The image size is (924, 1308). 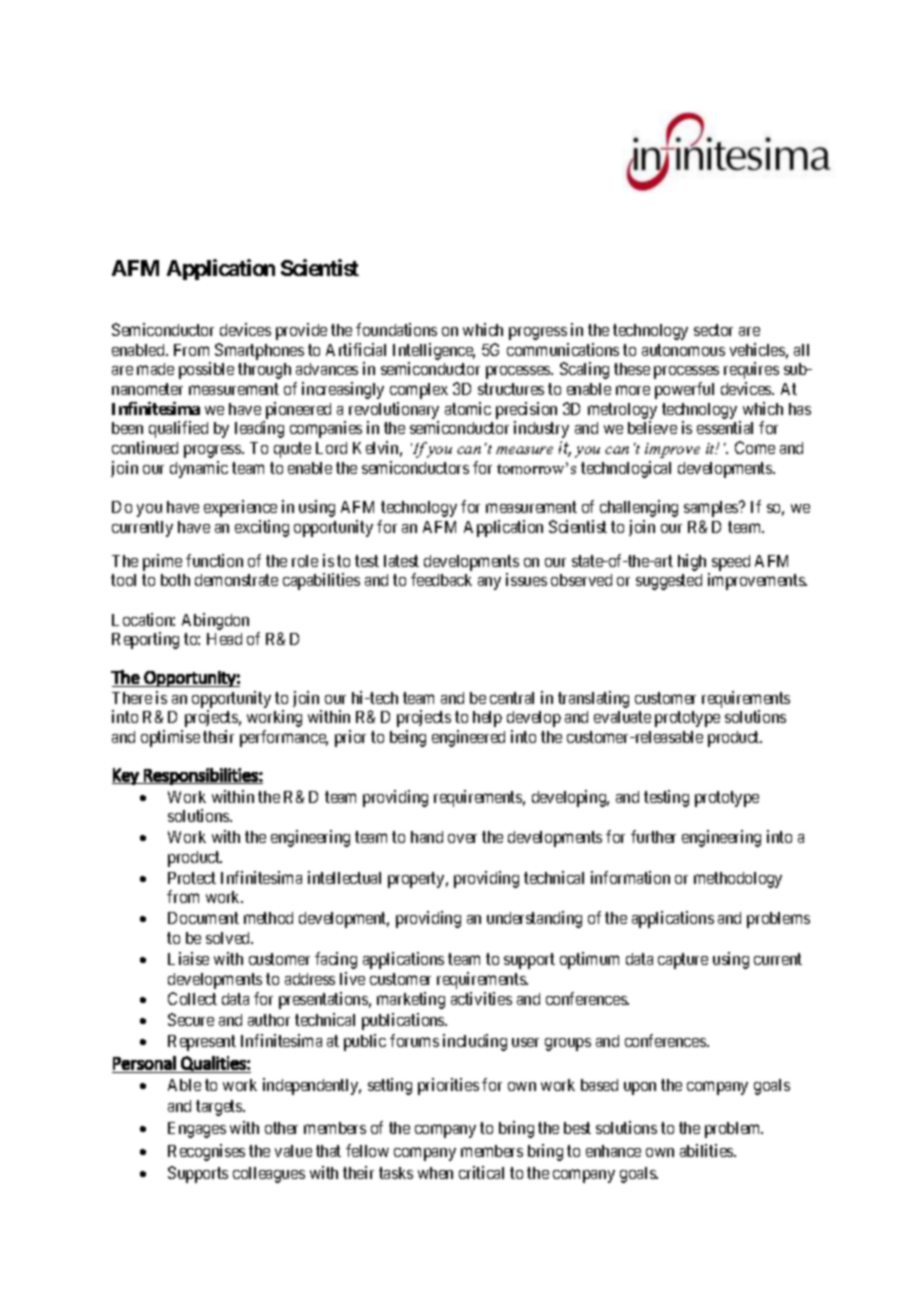 What do you see at coordinates (481, 998) in the screenshot?
I see `activities` at bounding box center [481, 998].
